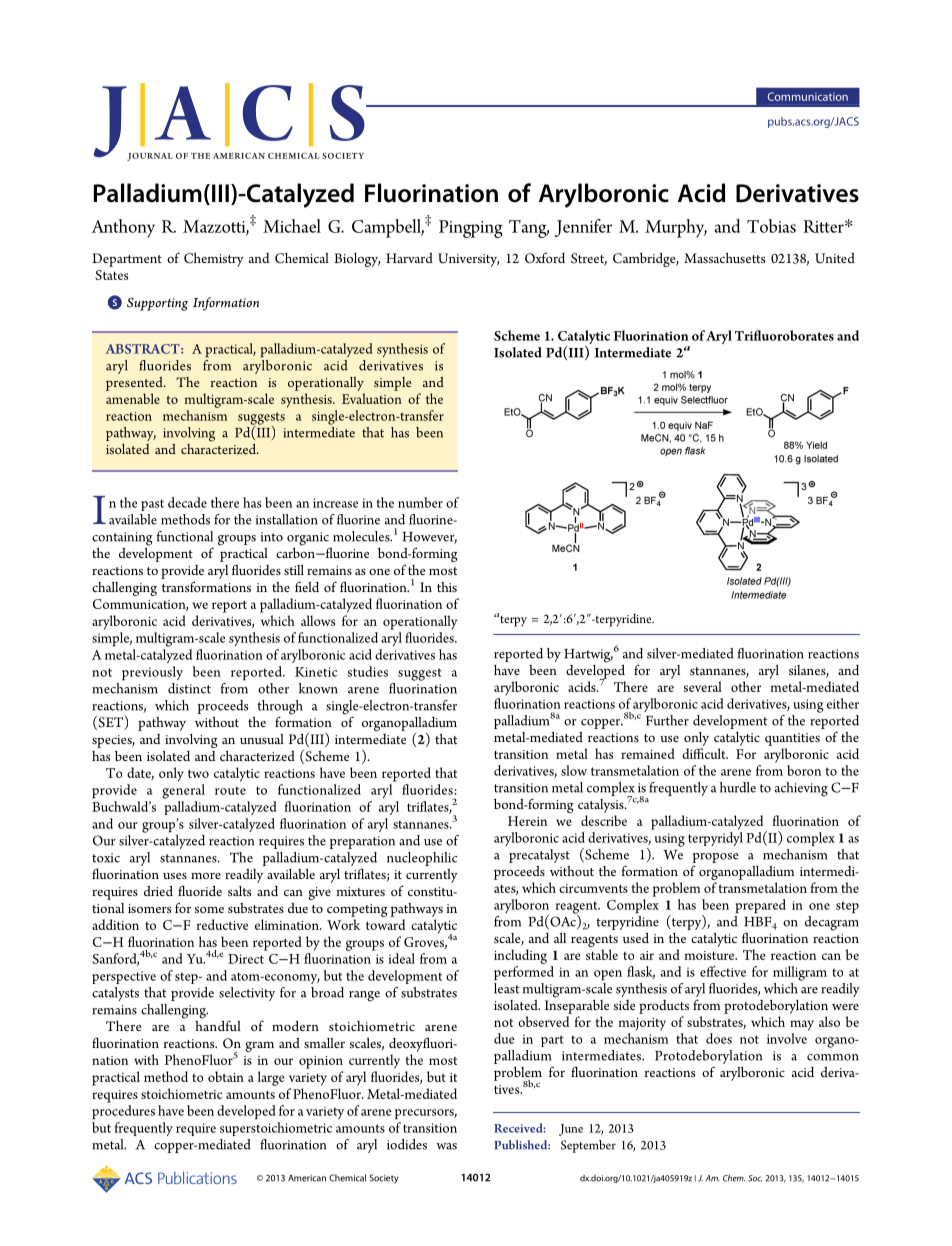 The height and width of the screenshot is (1246, 952). I want to click on prepared, so click(760, 906).
